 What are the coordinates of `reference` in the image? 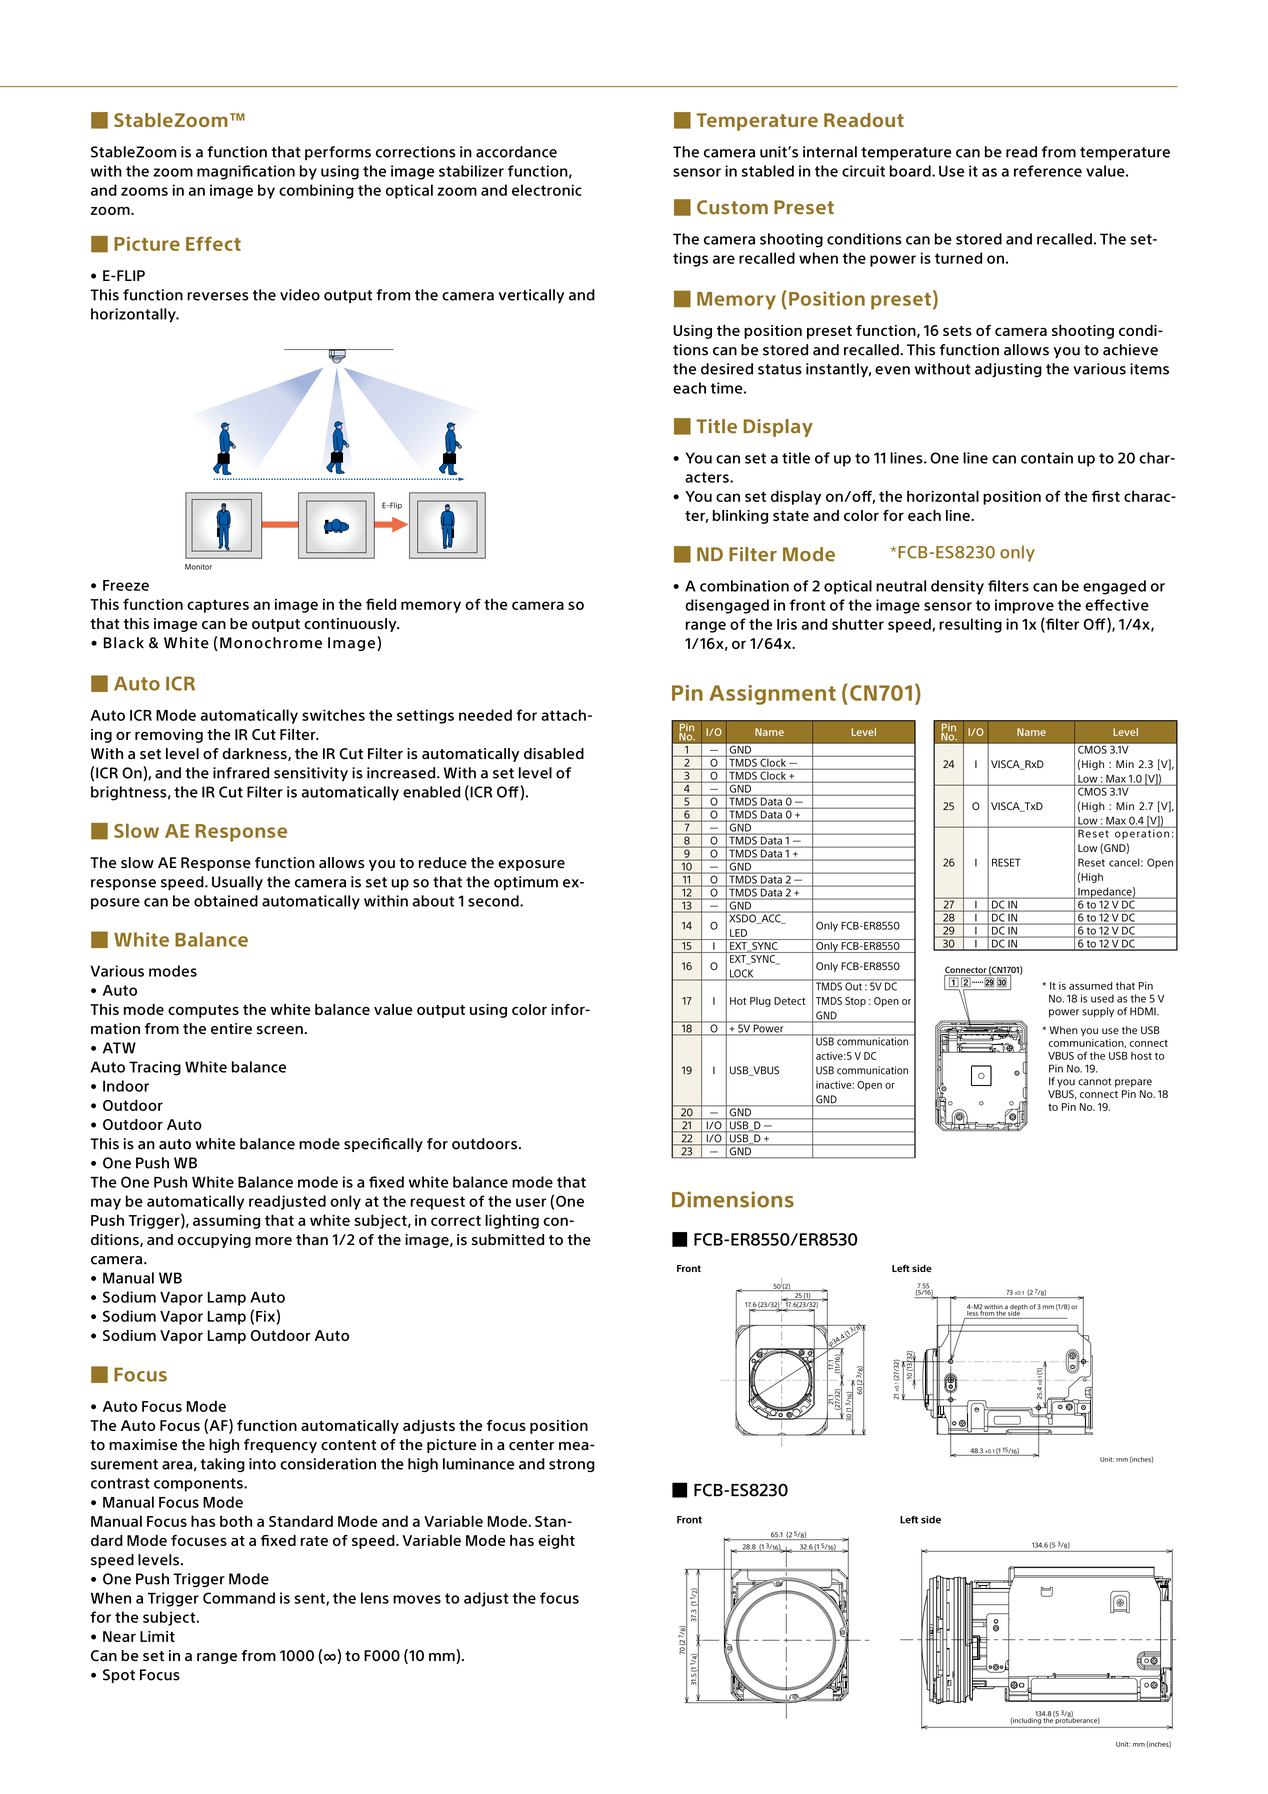 It's located at (1048, 171).
